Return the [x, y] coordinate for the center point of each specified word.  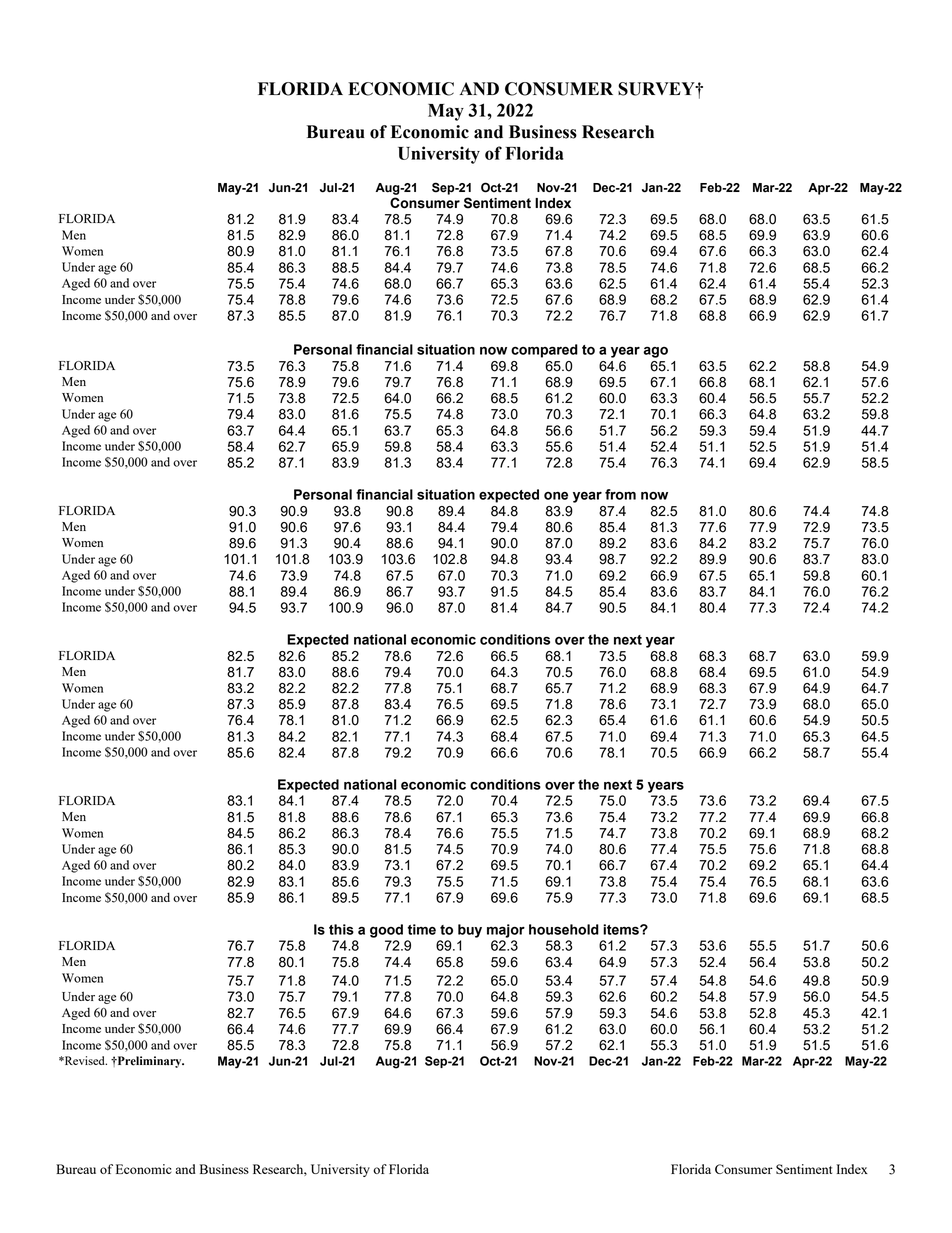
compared [544, 351]
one [556, 496]
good [386, 931]
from [620, 494]
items [622, 929]
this [341, 929]
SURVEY [657, 89]
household [564, 929]
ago [655, 352]
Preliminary [149, 1062]
